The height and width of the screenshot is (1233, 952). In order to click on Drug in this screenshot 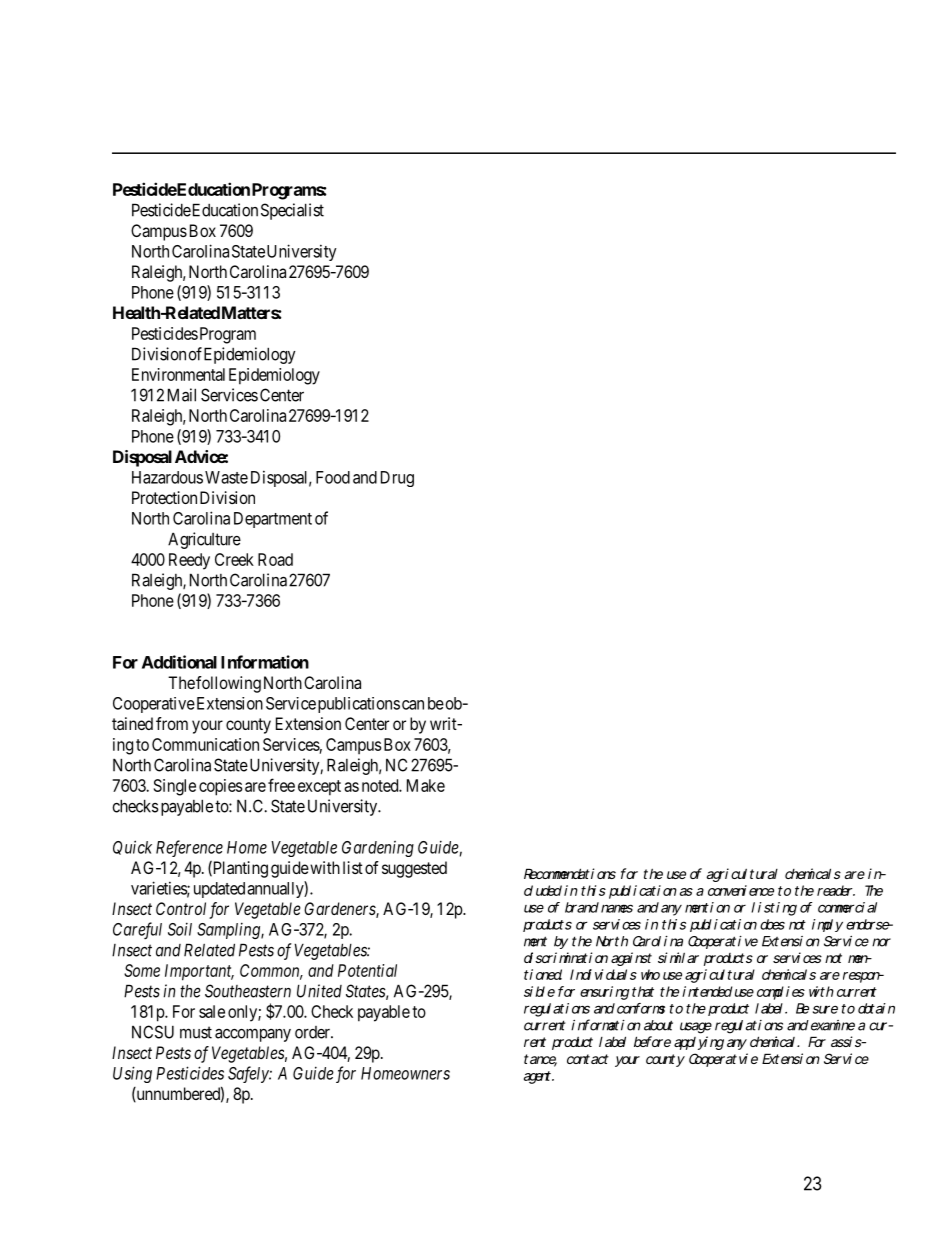, I will do `click(397, 479)`.
